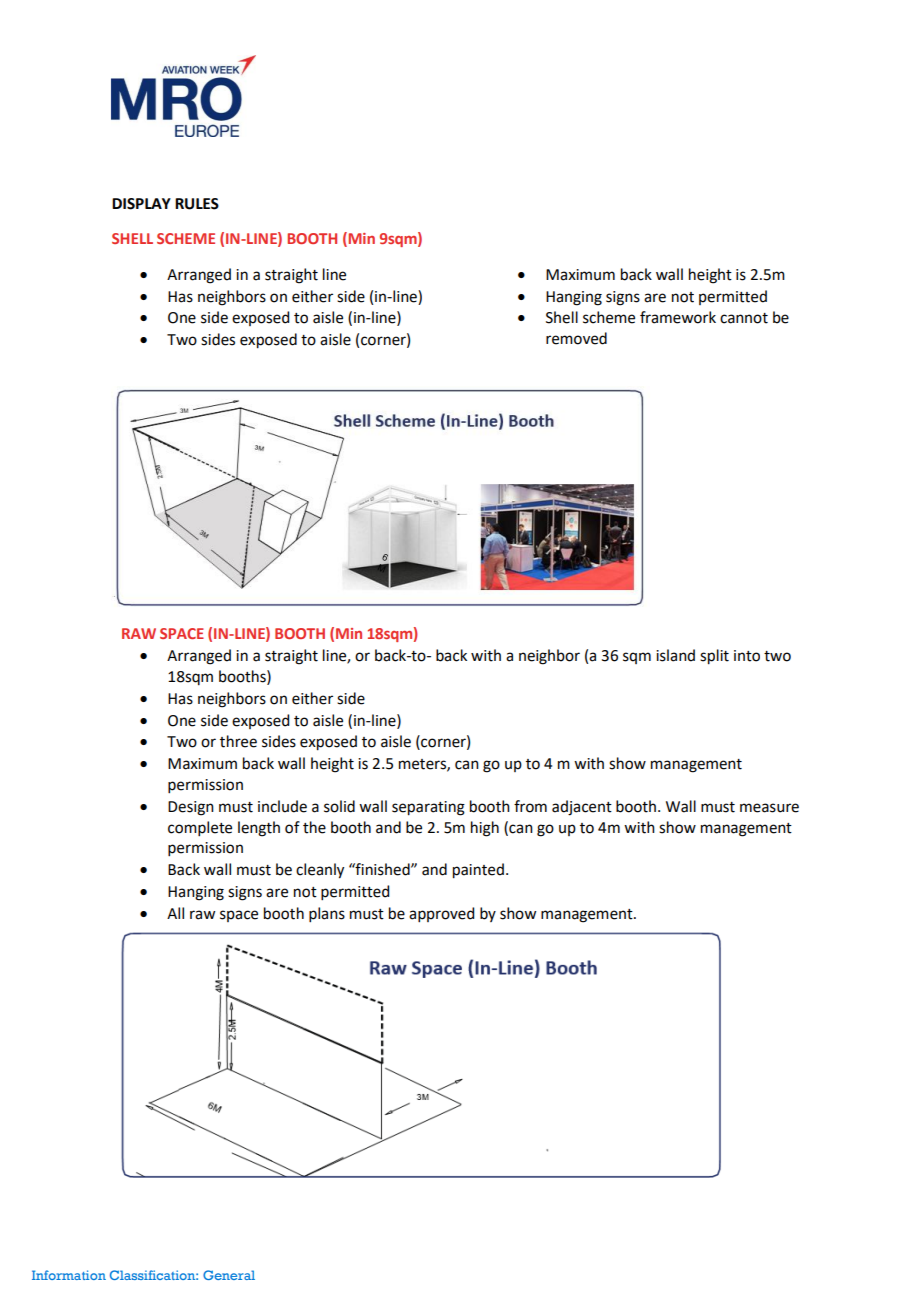  What do you see at coordinates (428, 808) in the screenshot?
I see `separating` at bounding box center [428, 808].
